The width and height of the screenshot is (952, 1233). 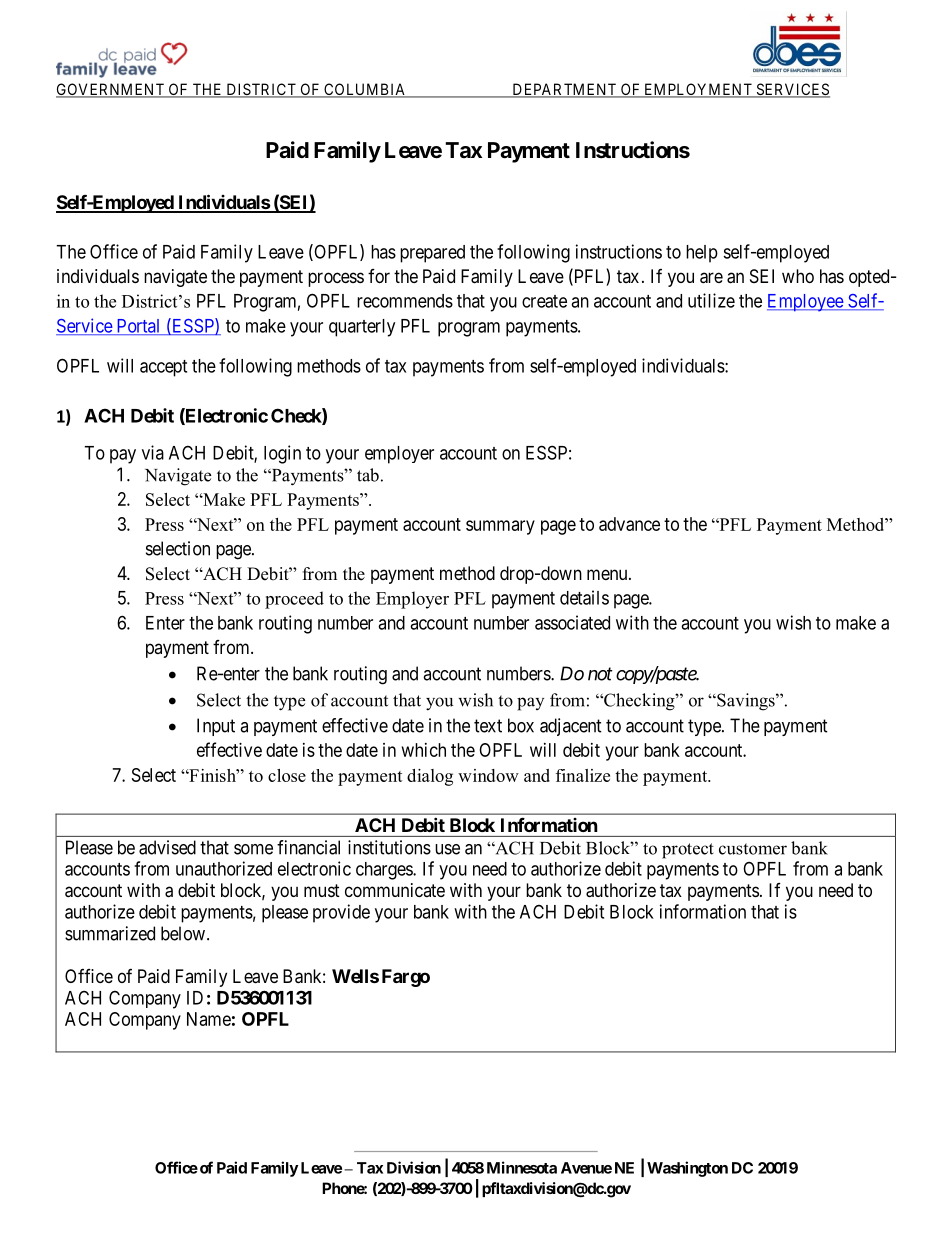 I want to click on via, so click(x=153, y=452).
